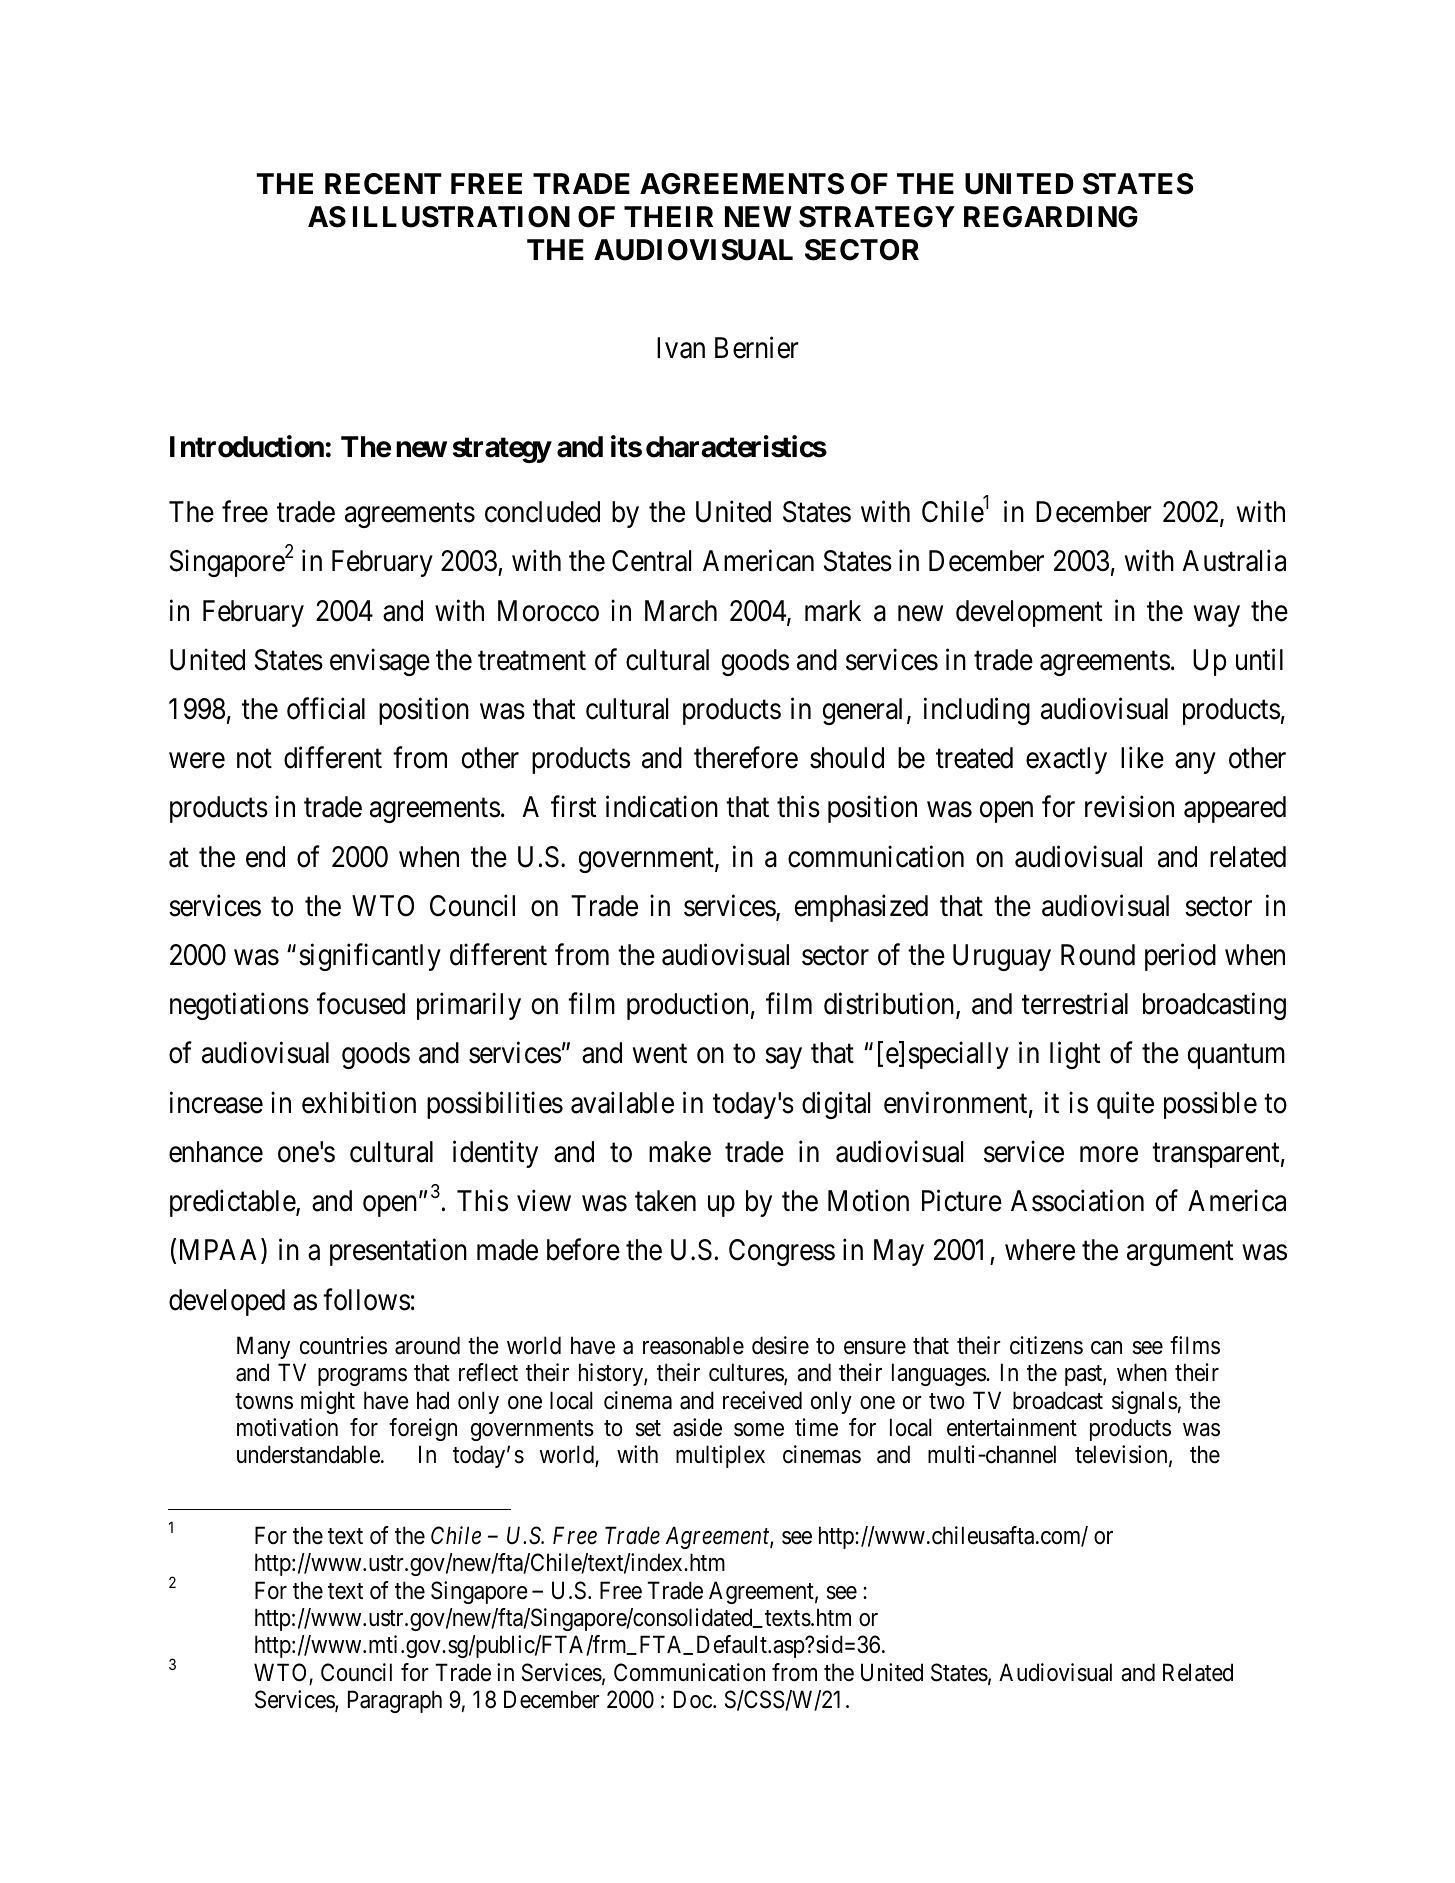  Describe the element at coordinates (1051, 217) in the page. I see `REGARDING` at that location.
